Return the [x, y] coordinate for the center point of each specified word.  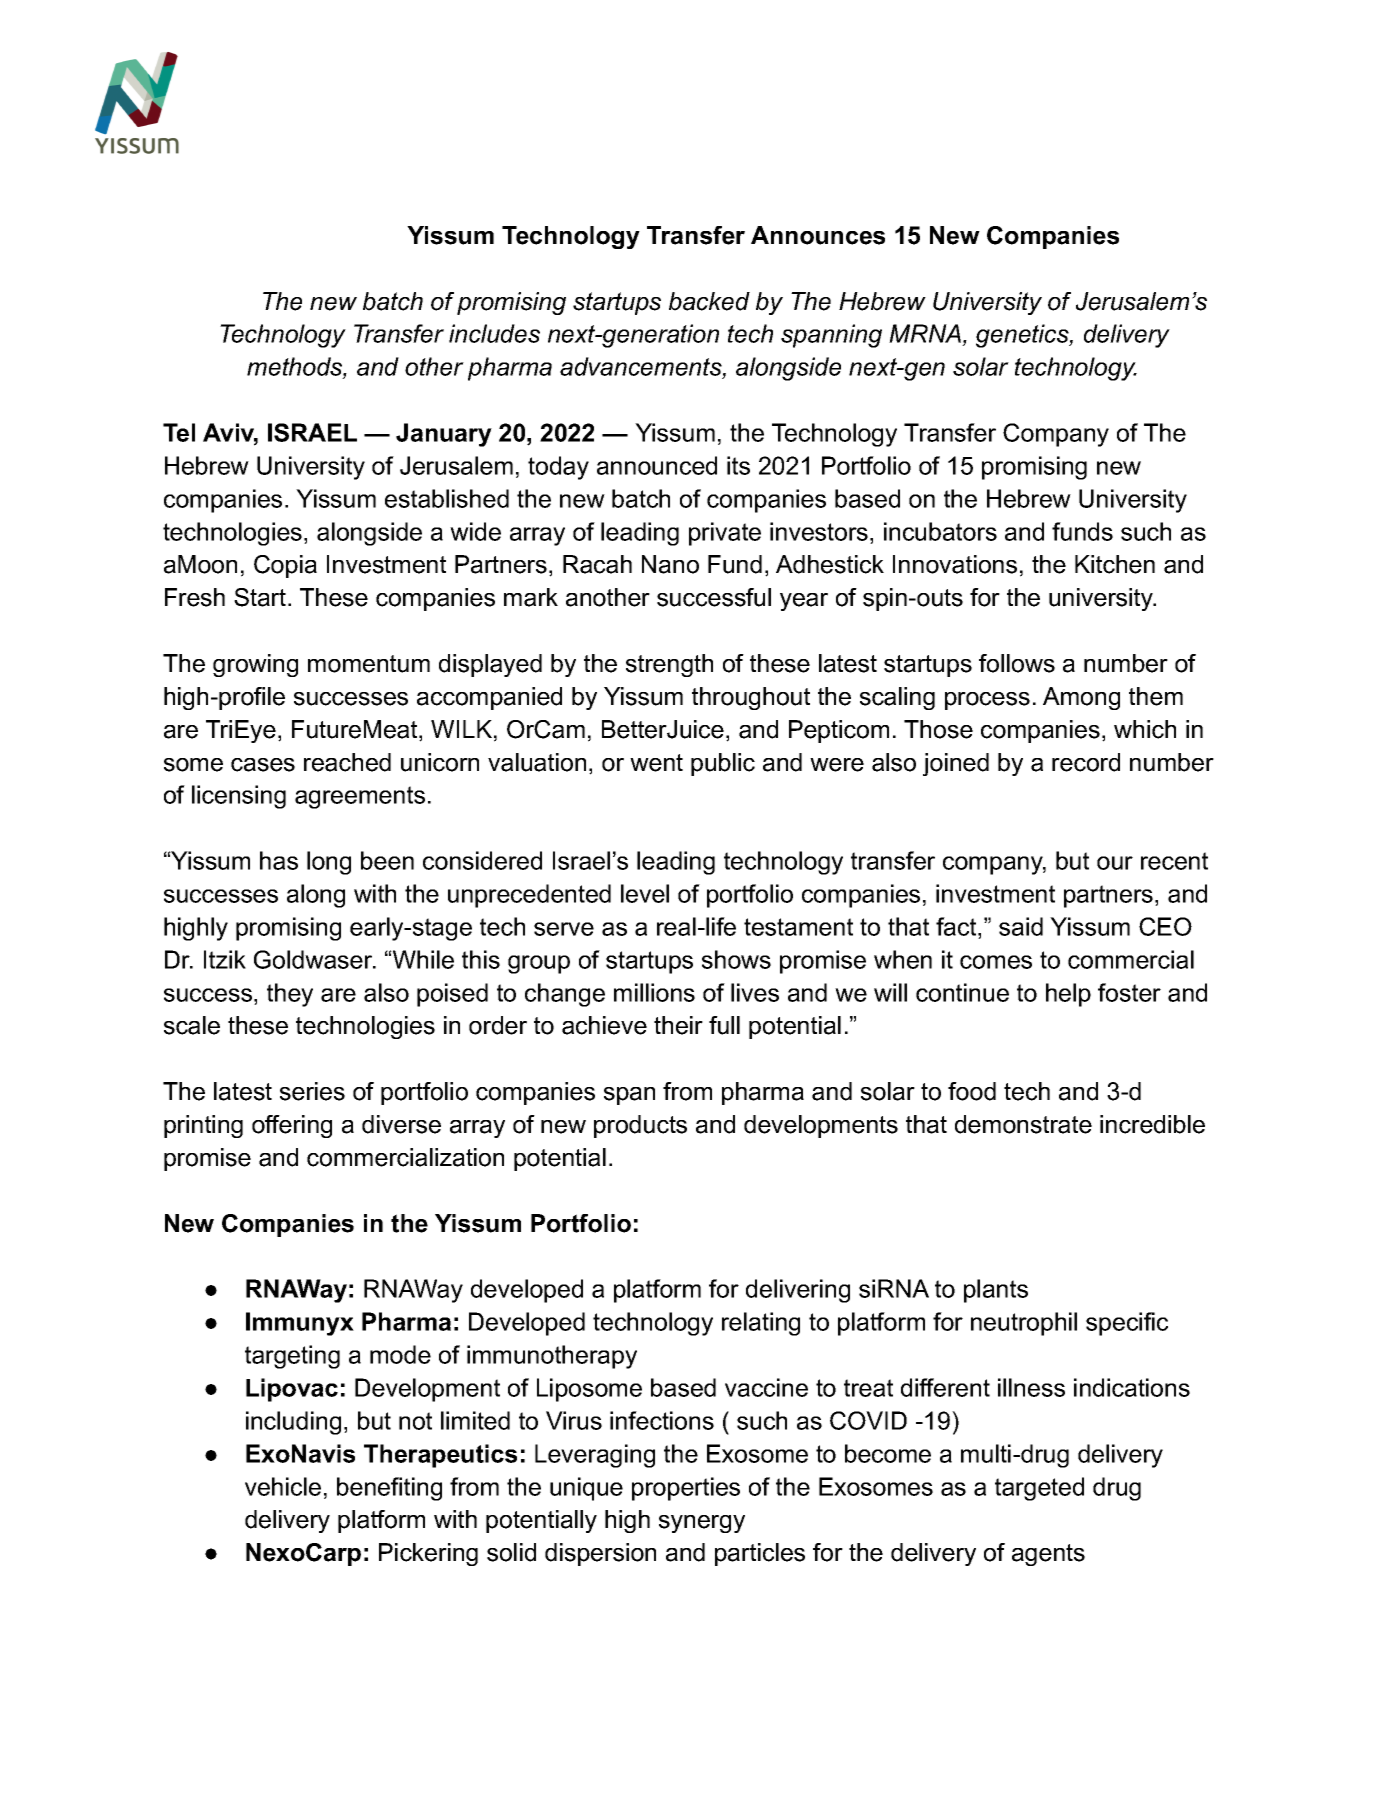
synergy [702, 1524]
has [279, 860]
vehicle [283, 1486]
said [1021, 926]
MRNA [925, 333]
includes [494, 333]
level [645, 893]
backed [709, 301]
